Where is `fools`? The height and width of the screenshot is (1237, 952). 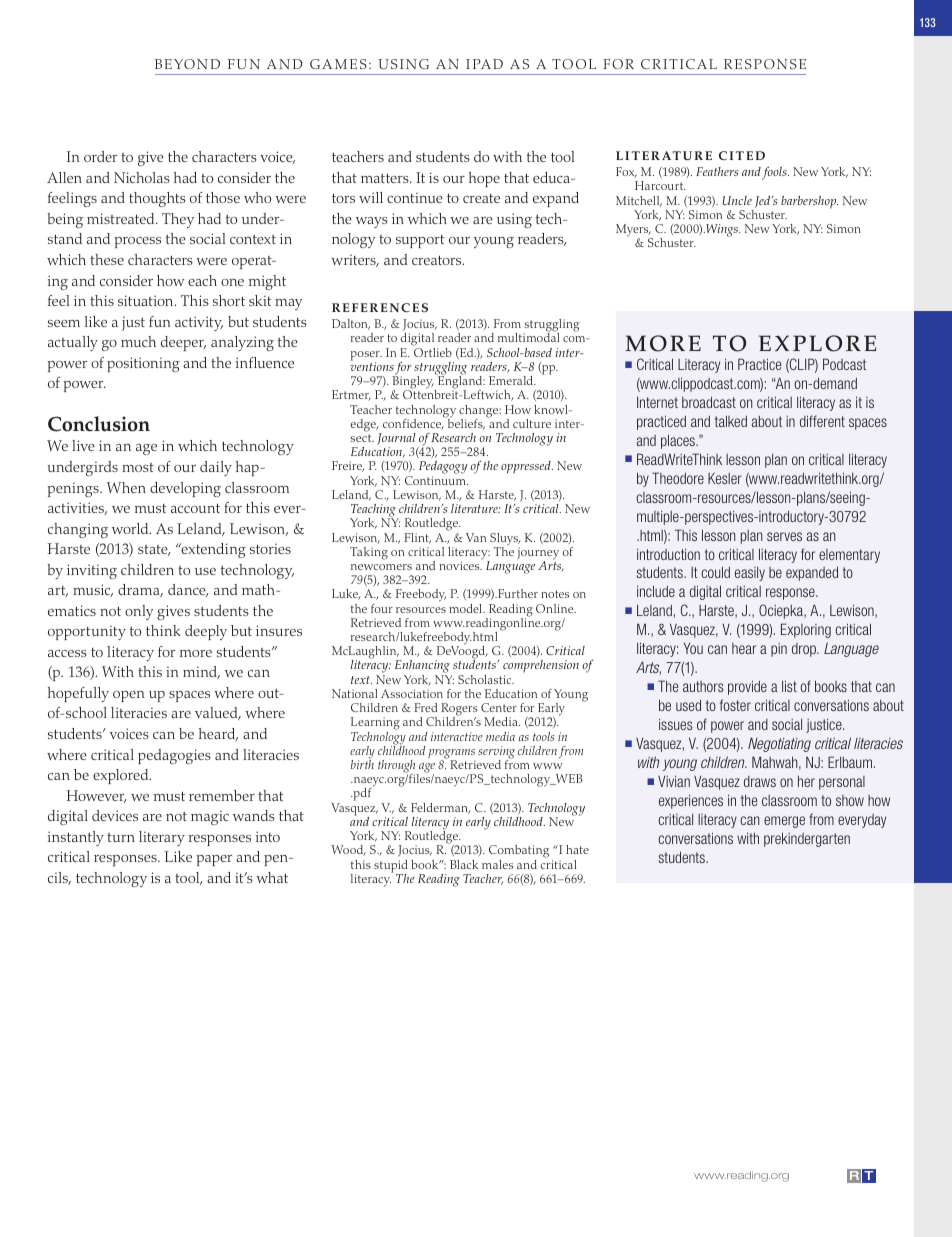
fools is located at coordinates (775, 173).
